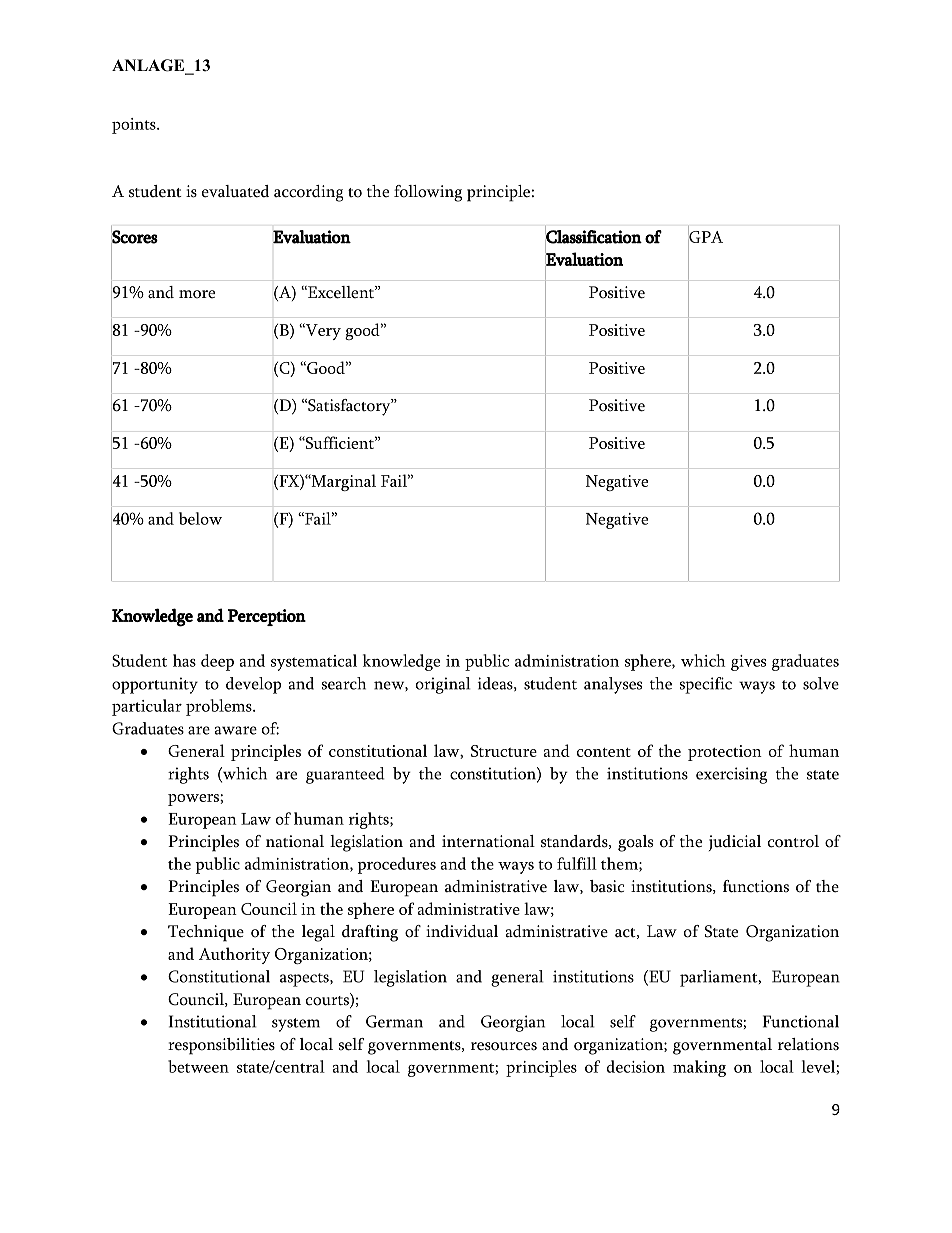 This image has width=952, height=1233. What do you see at coordinates (699, 1068) in the image?
I see `making` at bounding box center [699, 1068].
